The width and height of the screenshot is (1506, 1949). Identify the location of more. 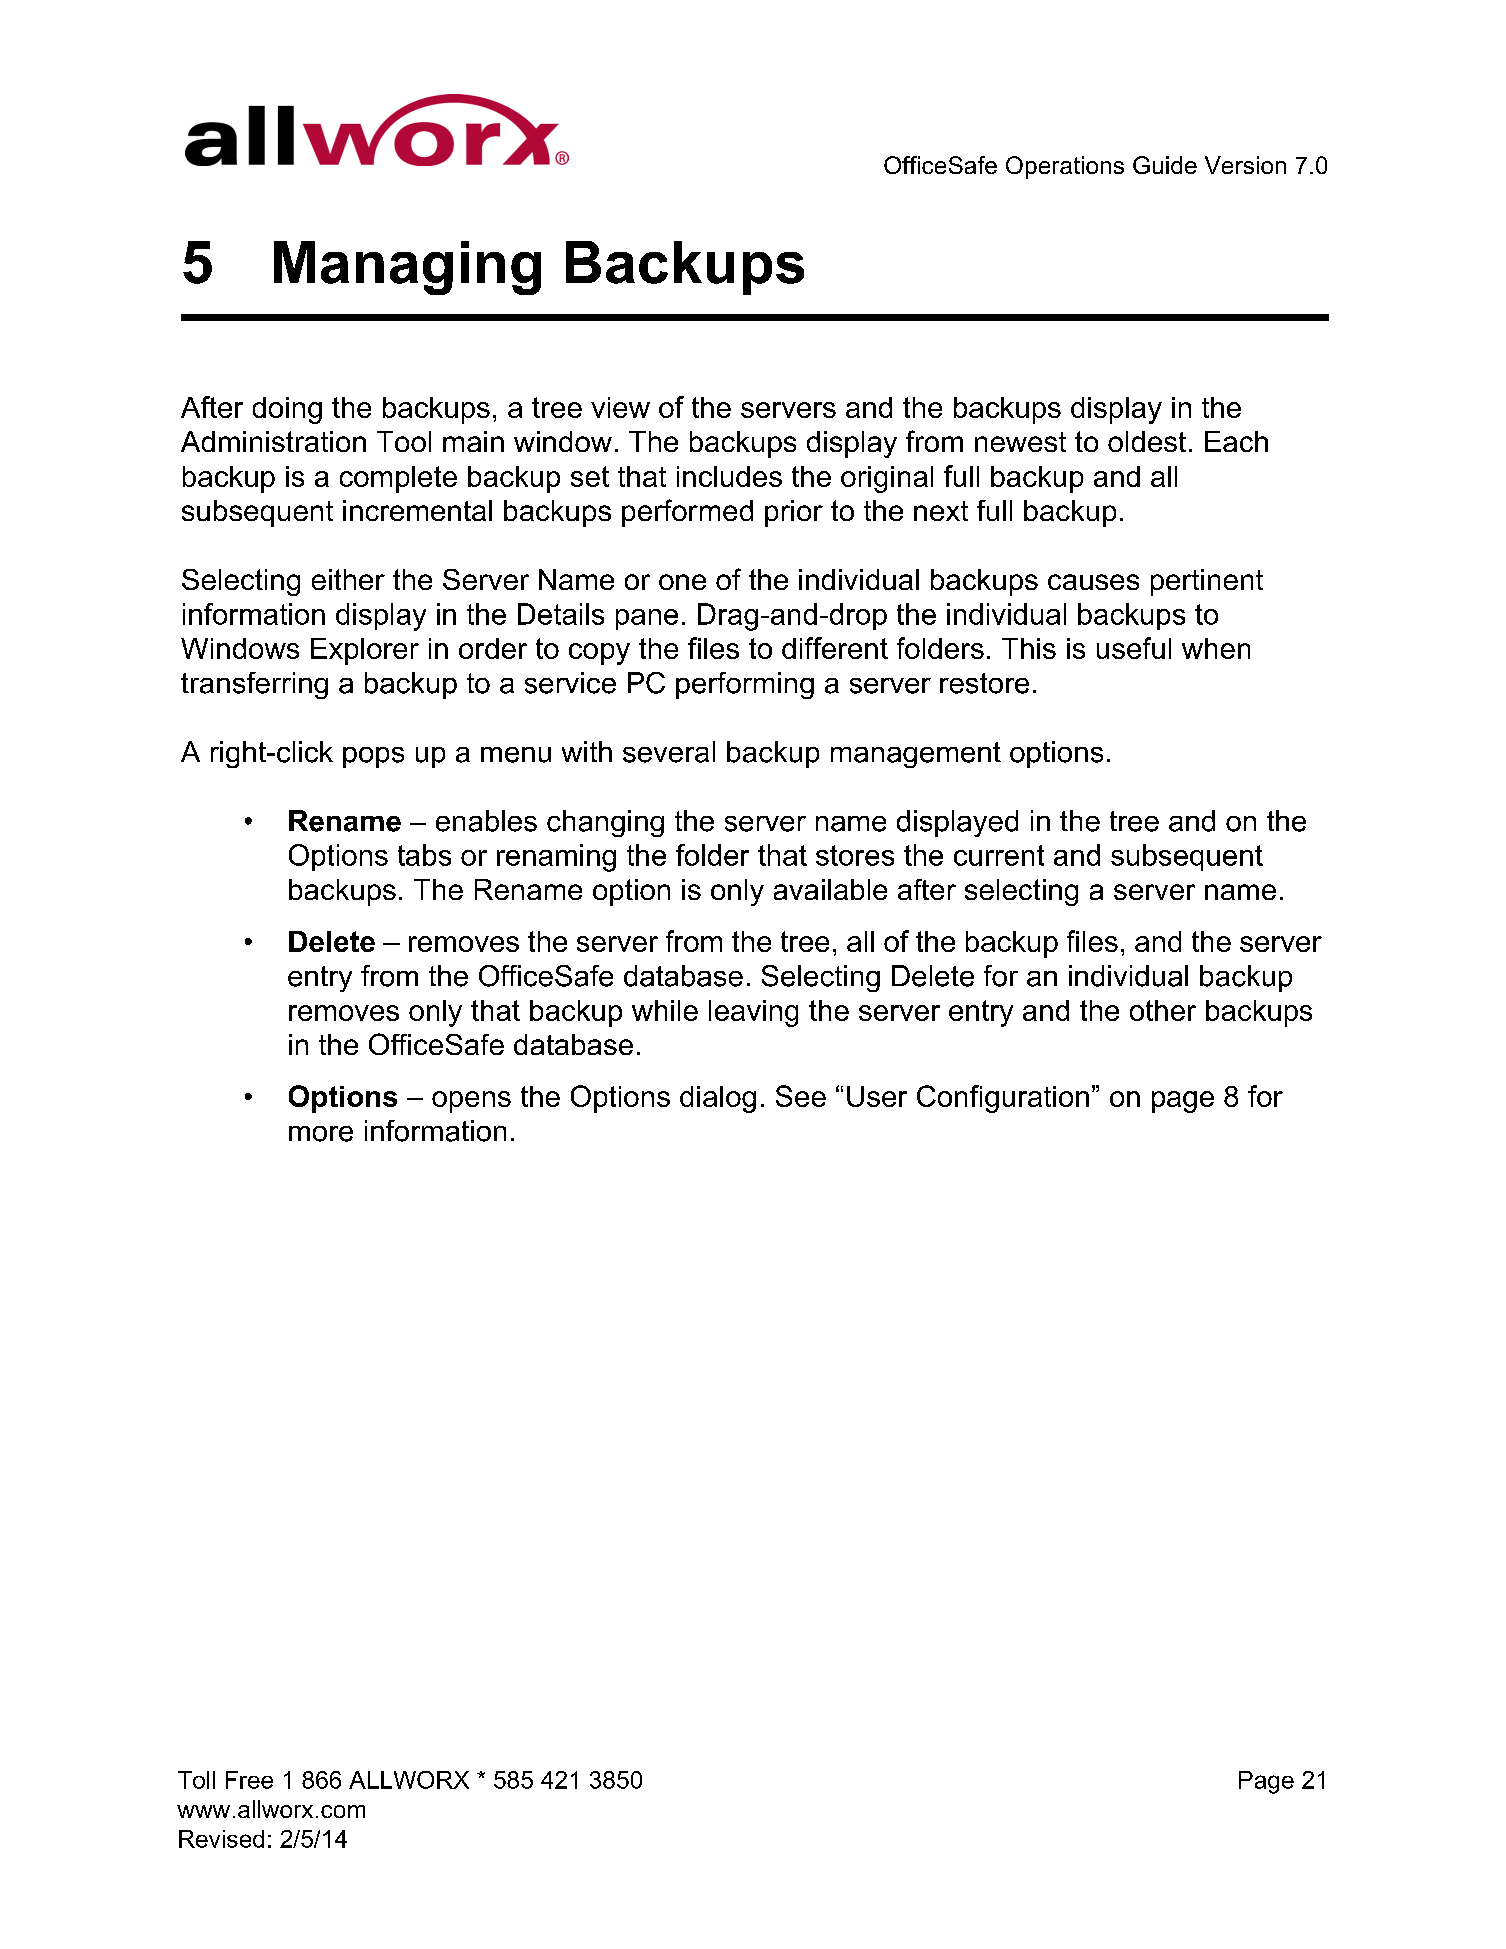
(321, 1134).
